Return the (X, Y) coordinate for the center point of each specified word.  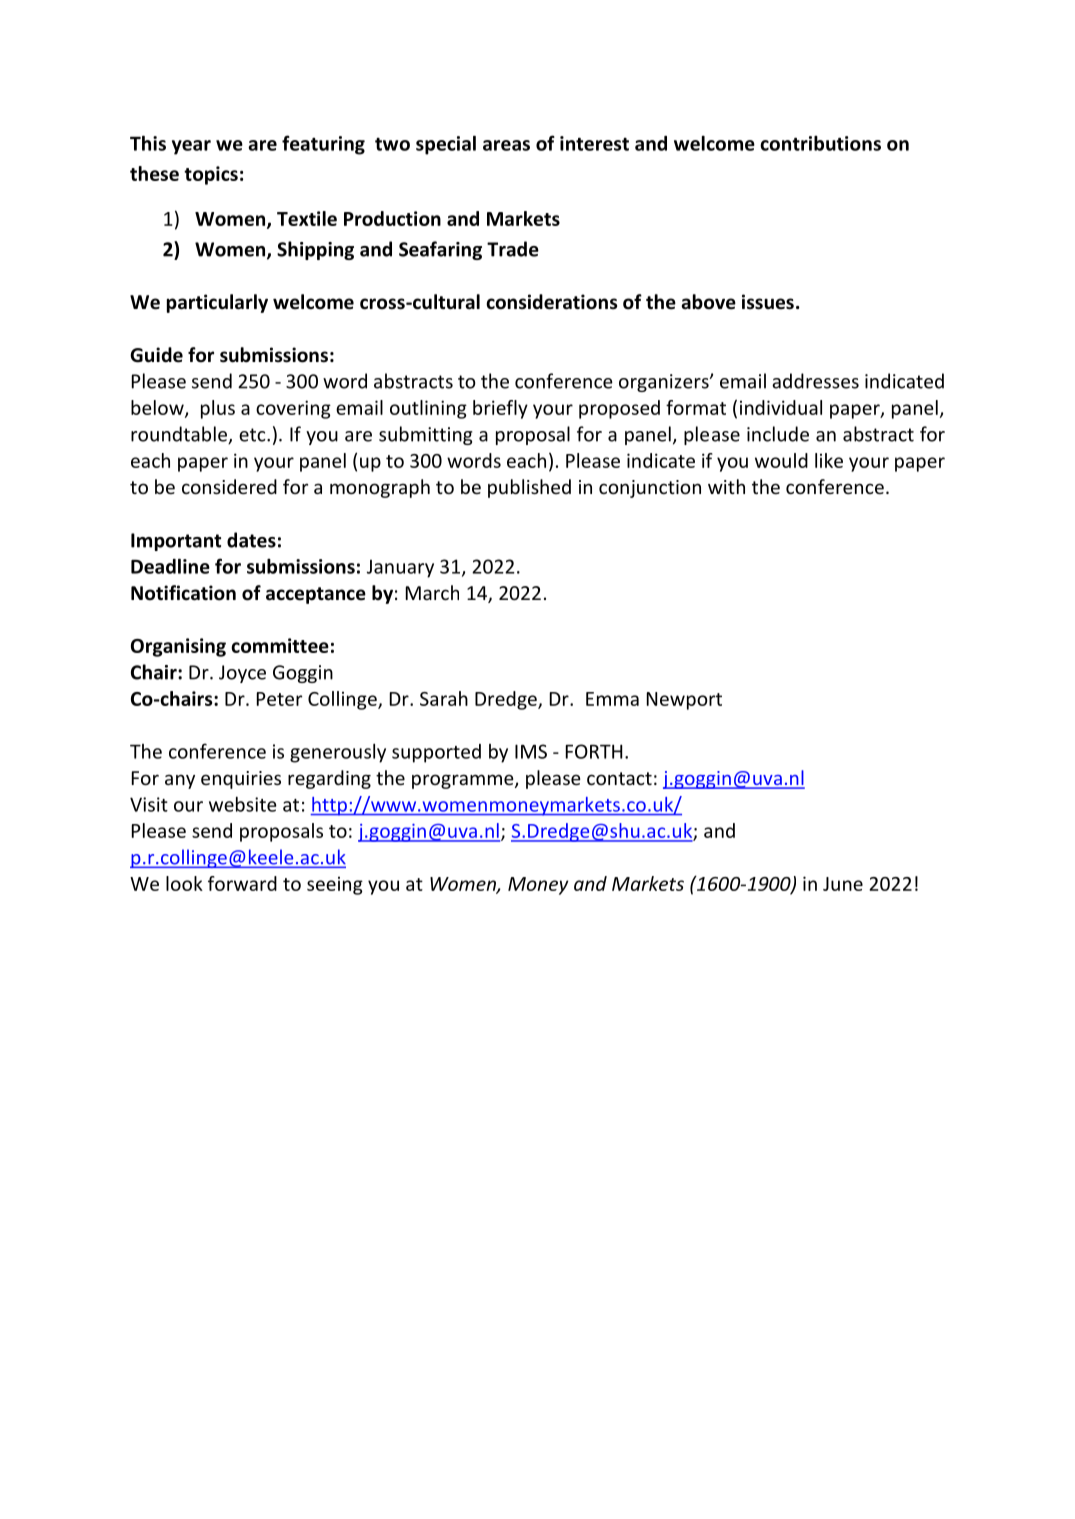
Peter (279, 699)
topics (211, 175)
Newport (684, 701)
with (726, 486)
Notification (183, 593)
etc (253, 435)
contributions (820, 143)
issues (768, 302)
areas (506, 145)
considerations (551, 302)
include (778, 434)
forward (242, 883)
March (432, 592)
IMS (531, 751)
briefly (500, 409)
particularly (217, 303)
